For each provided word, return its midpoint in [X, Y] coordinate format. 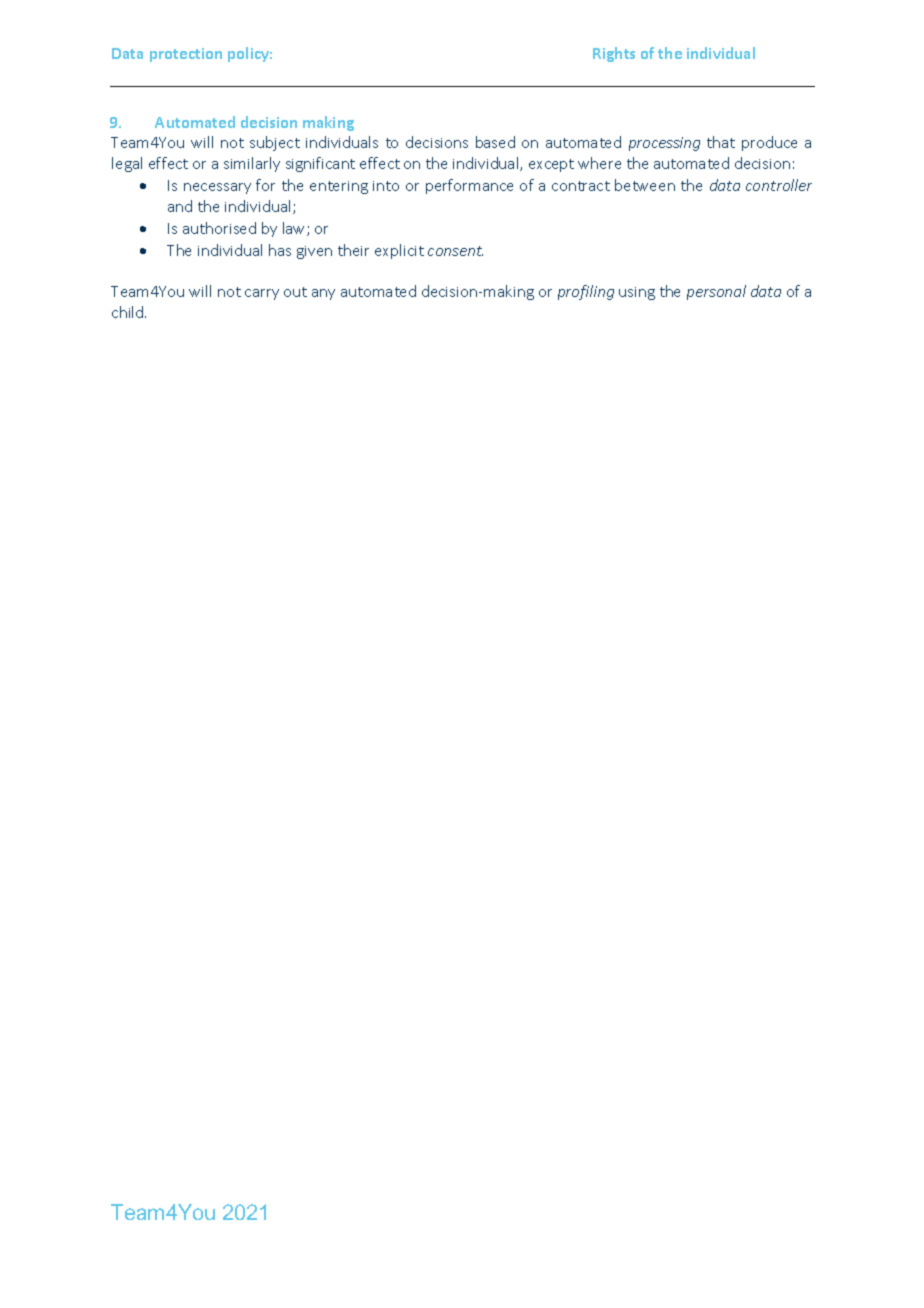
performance [469, 186]
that [721, 142]
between [645, 185]
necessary [217, 188]
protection [186, 55]
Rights [614, 54]
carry [262, 294]
